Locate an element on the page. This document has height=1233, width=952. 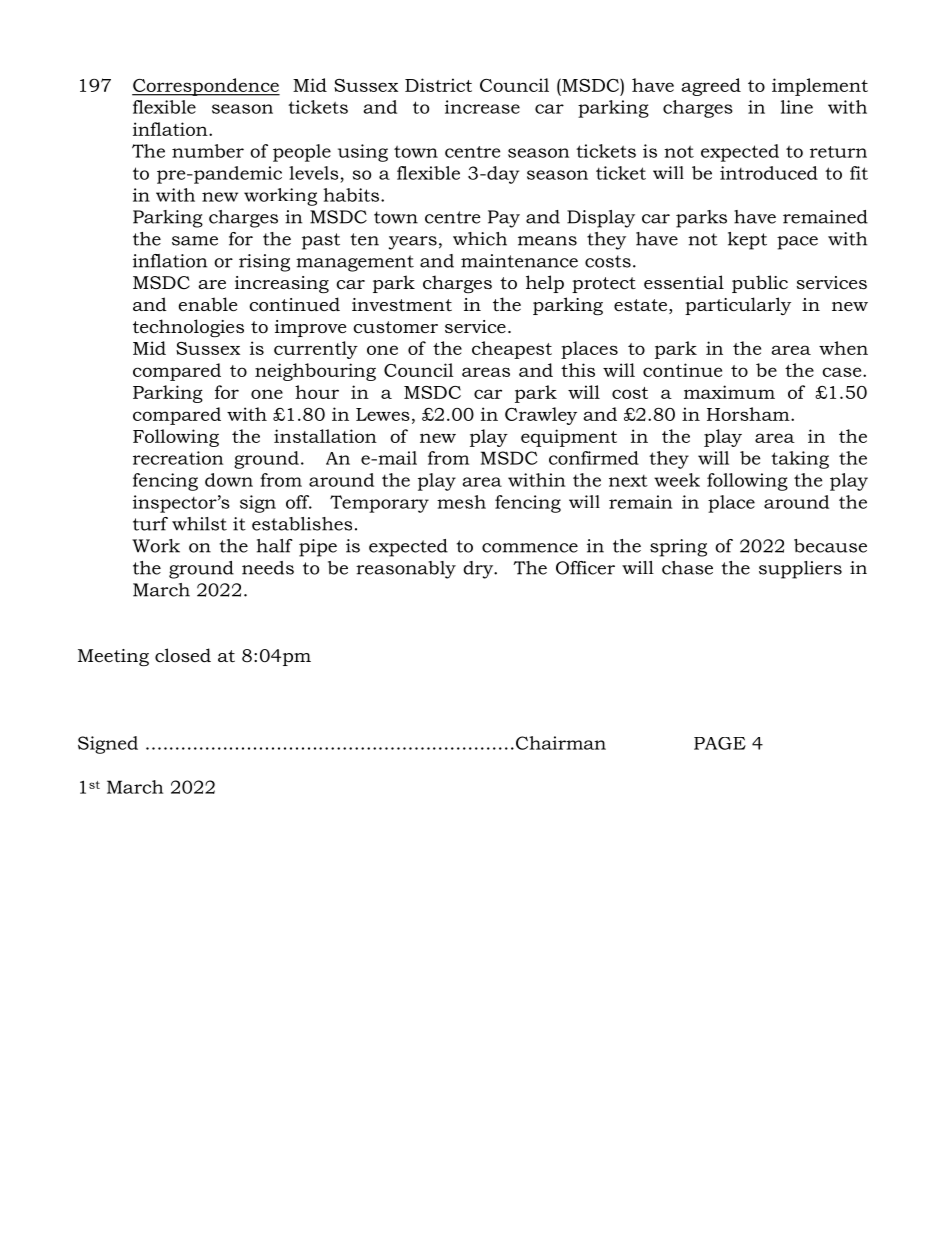
line is located at coordinates (797, 107).
